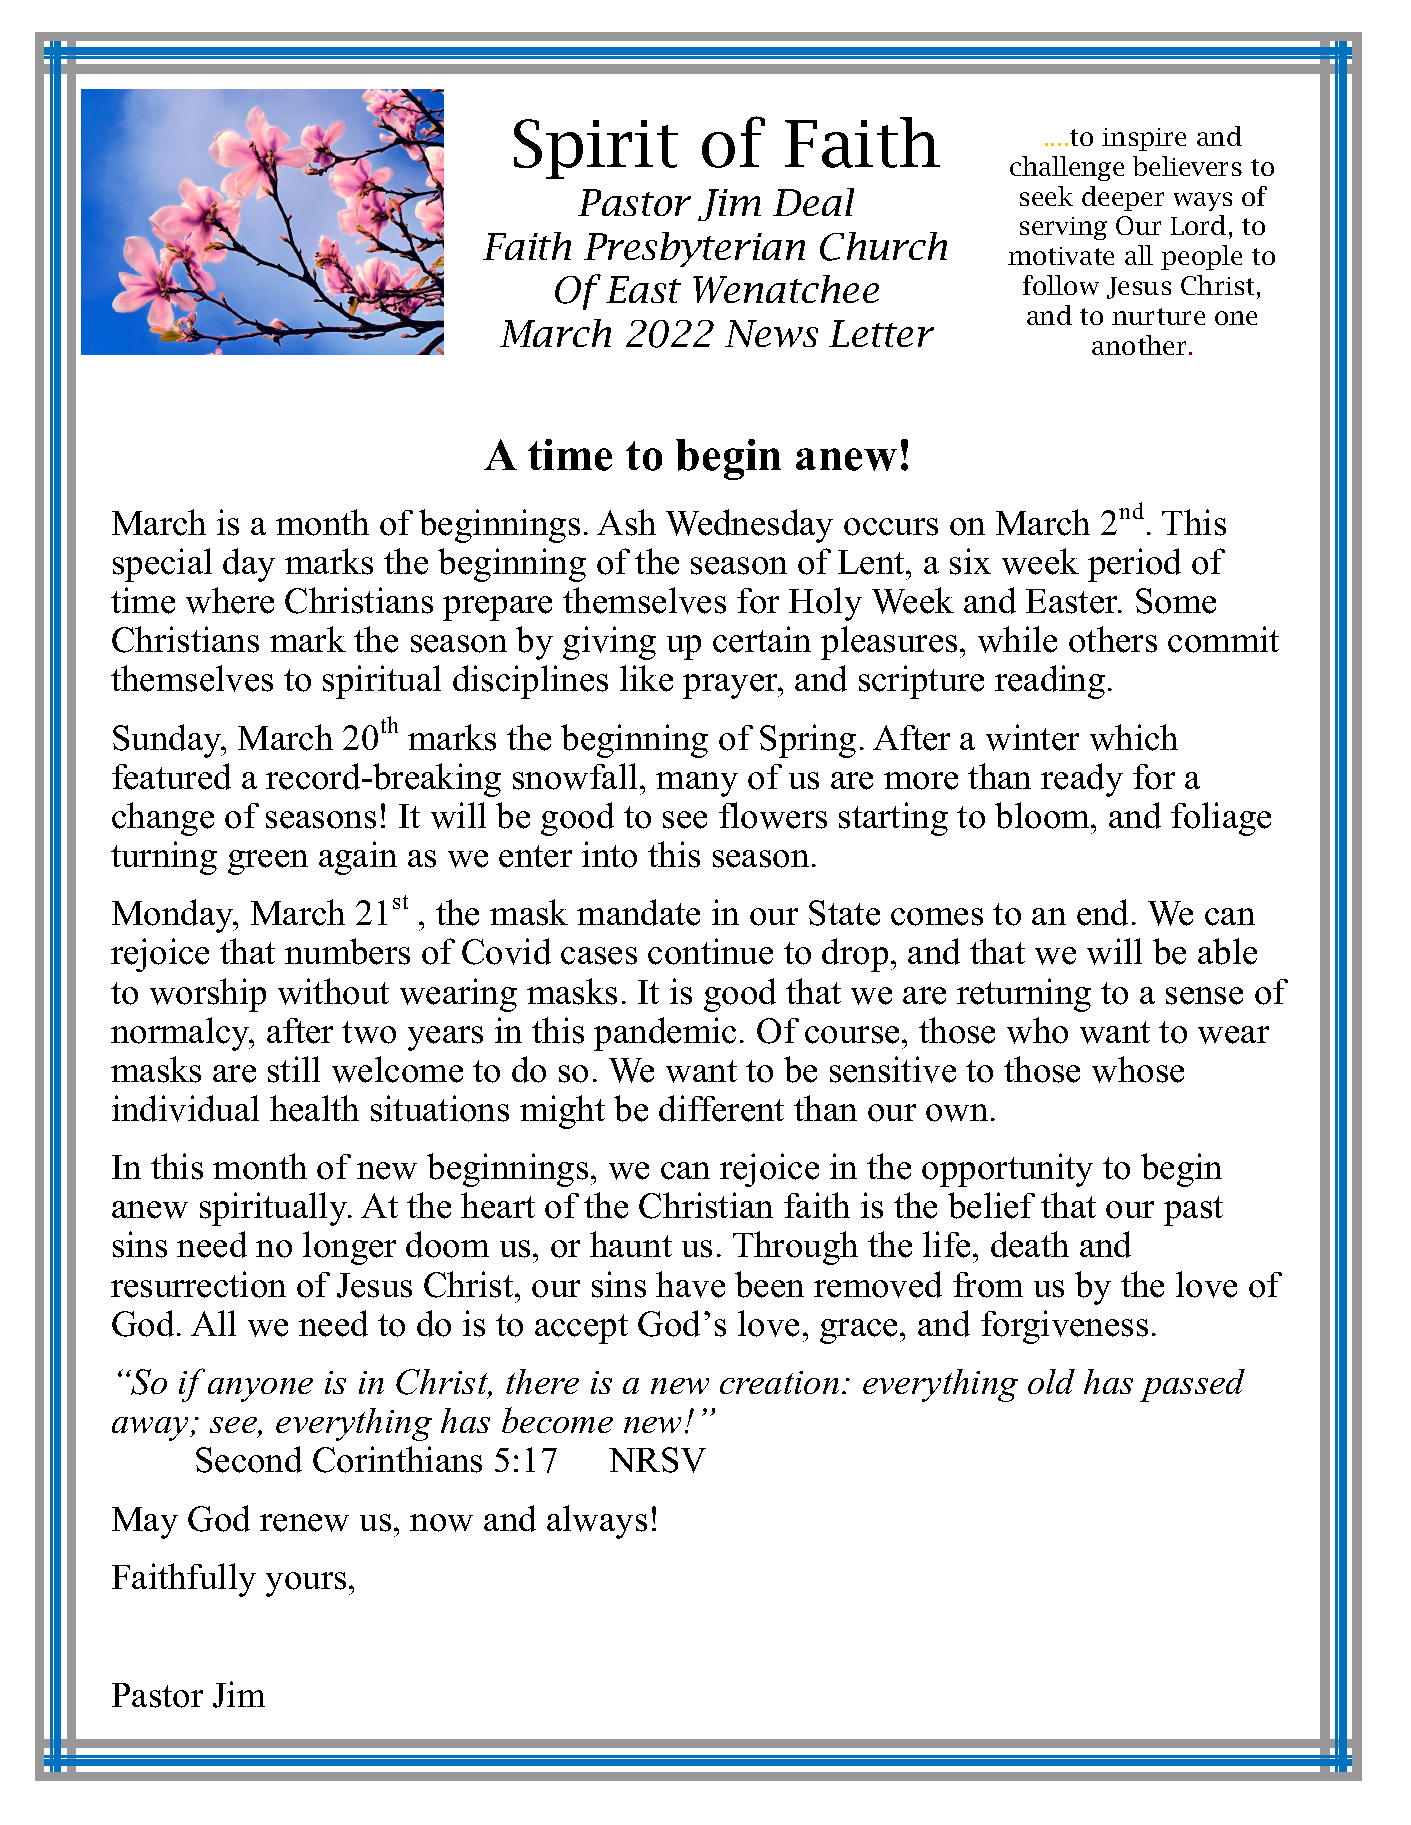 The height and width of the screenshot is (1825, 1411). I want to click on into, so click(609, 854).
